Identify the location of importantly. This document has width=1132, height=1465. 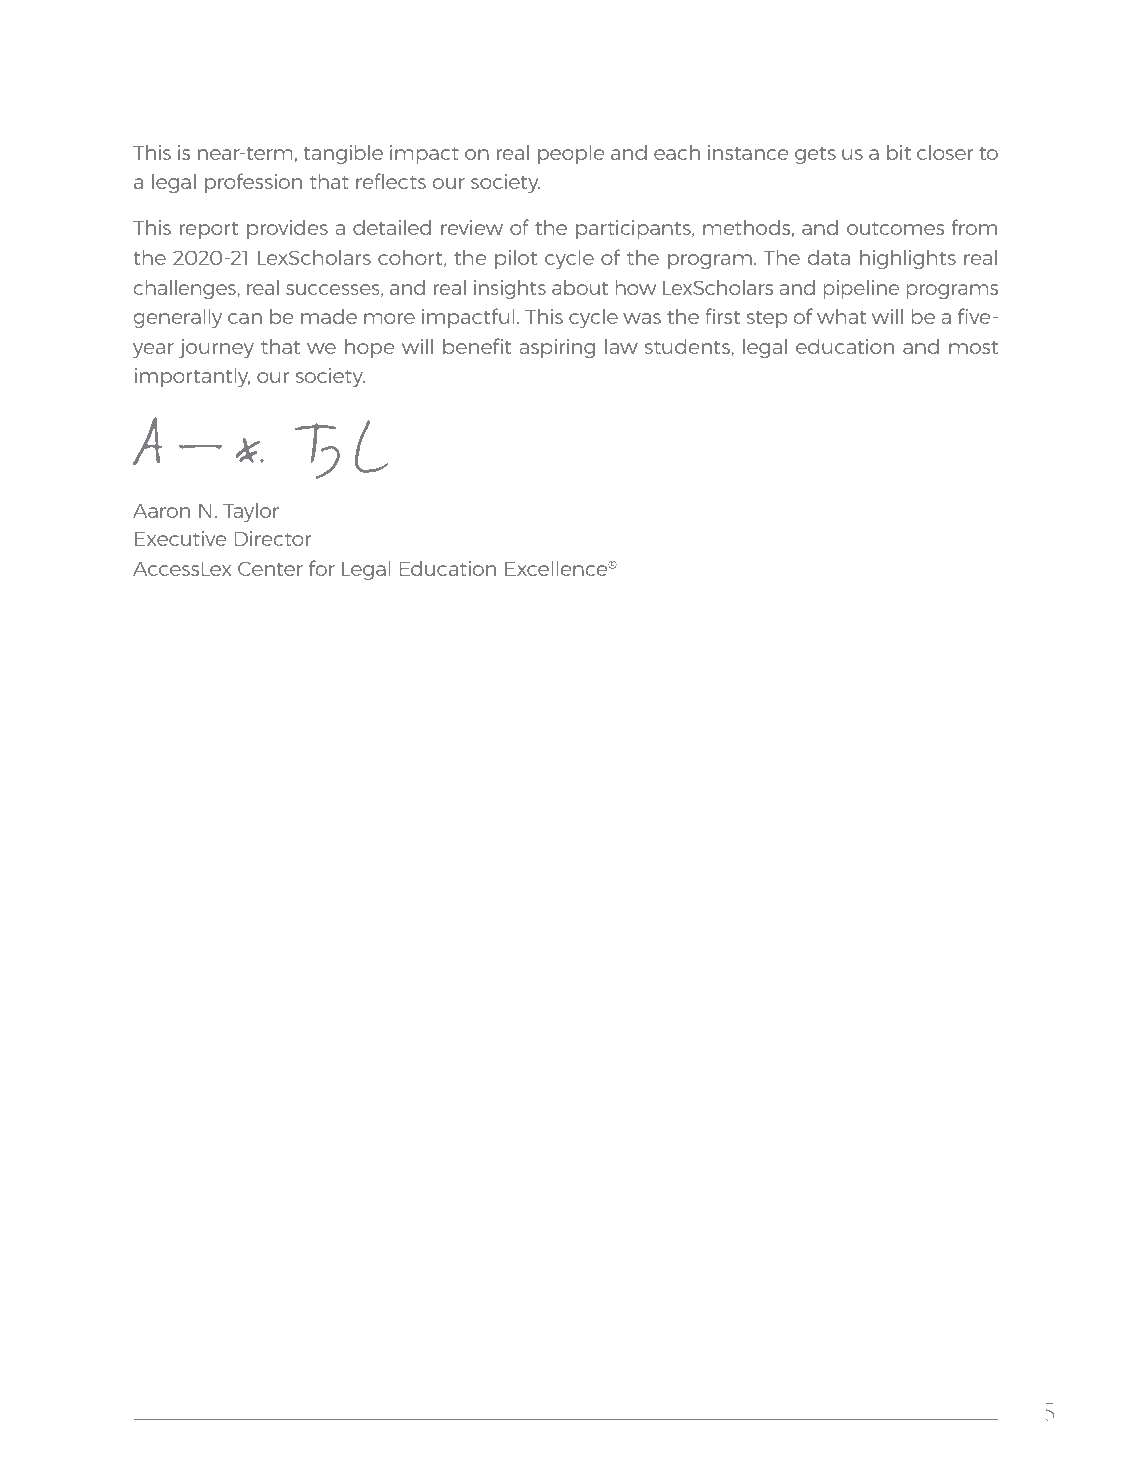
(192, 377).
